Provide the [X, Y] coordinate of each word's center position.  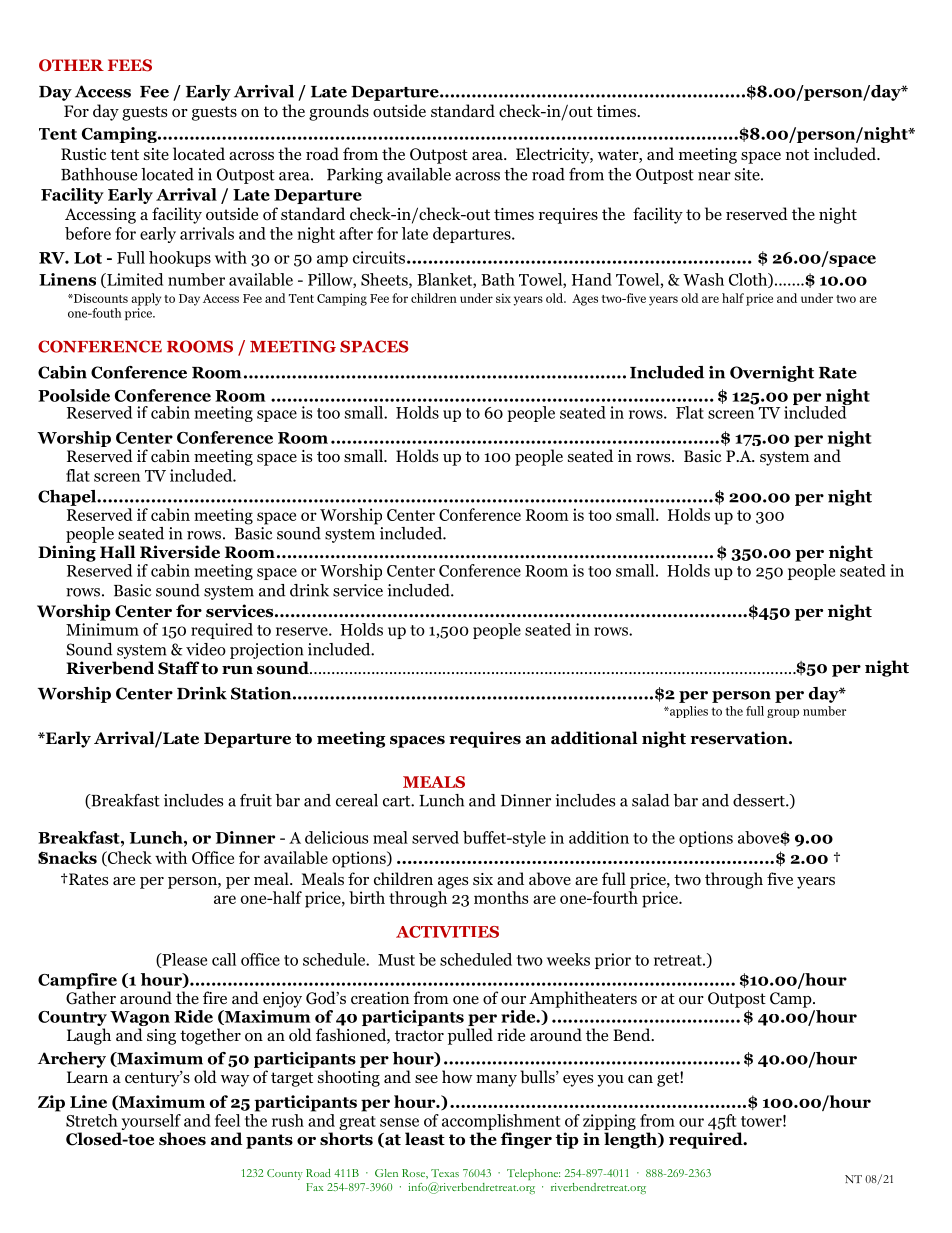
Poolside [74, 395]
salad [651, 800]
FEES [130, 65]
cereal [357, 800]
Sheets [385, 280]
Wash [703, 279]
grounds [339, 112]
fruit [256, 800]
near [714, 176]
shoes [182, 1139]
